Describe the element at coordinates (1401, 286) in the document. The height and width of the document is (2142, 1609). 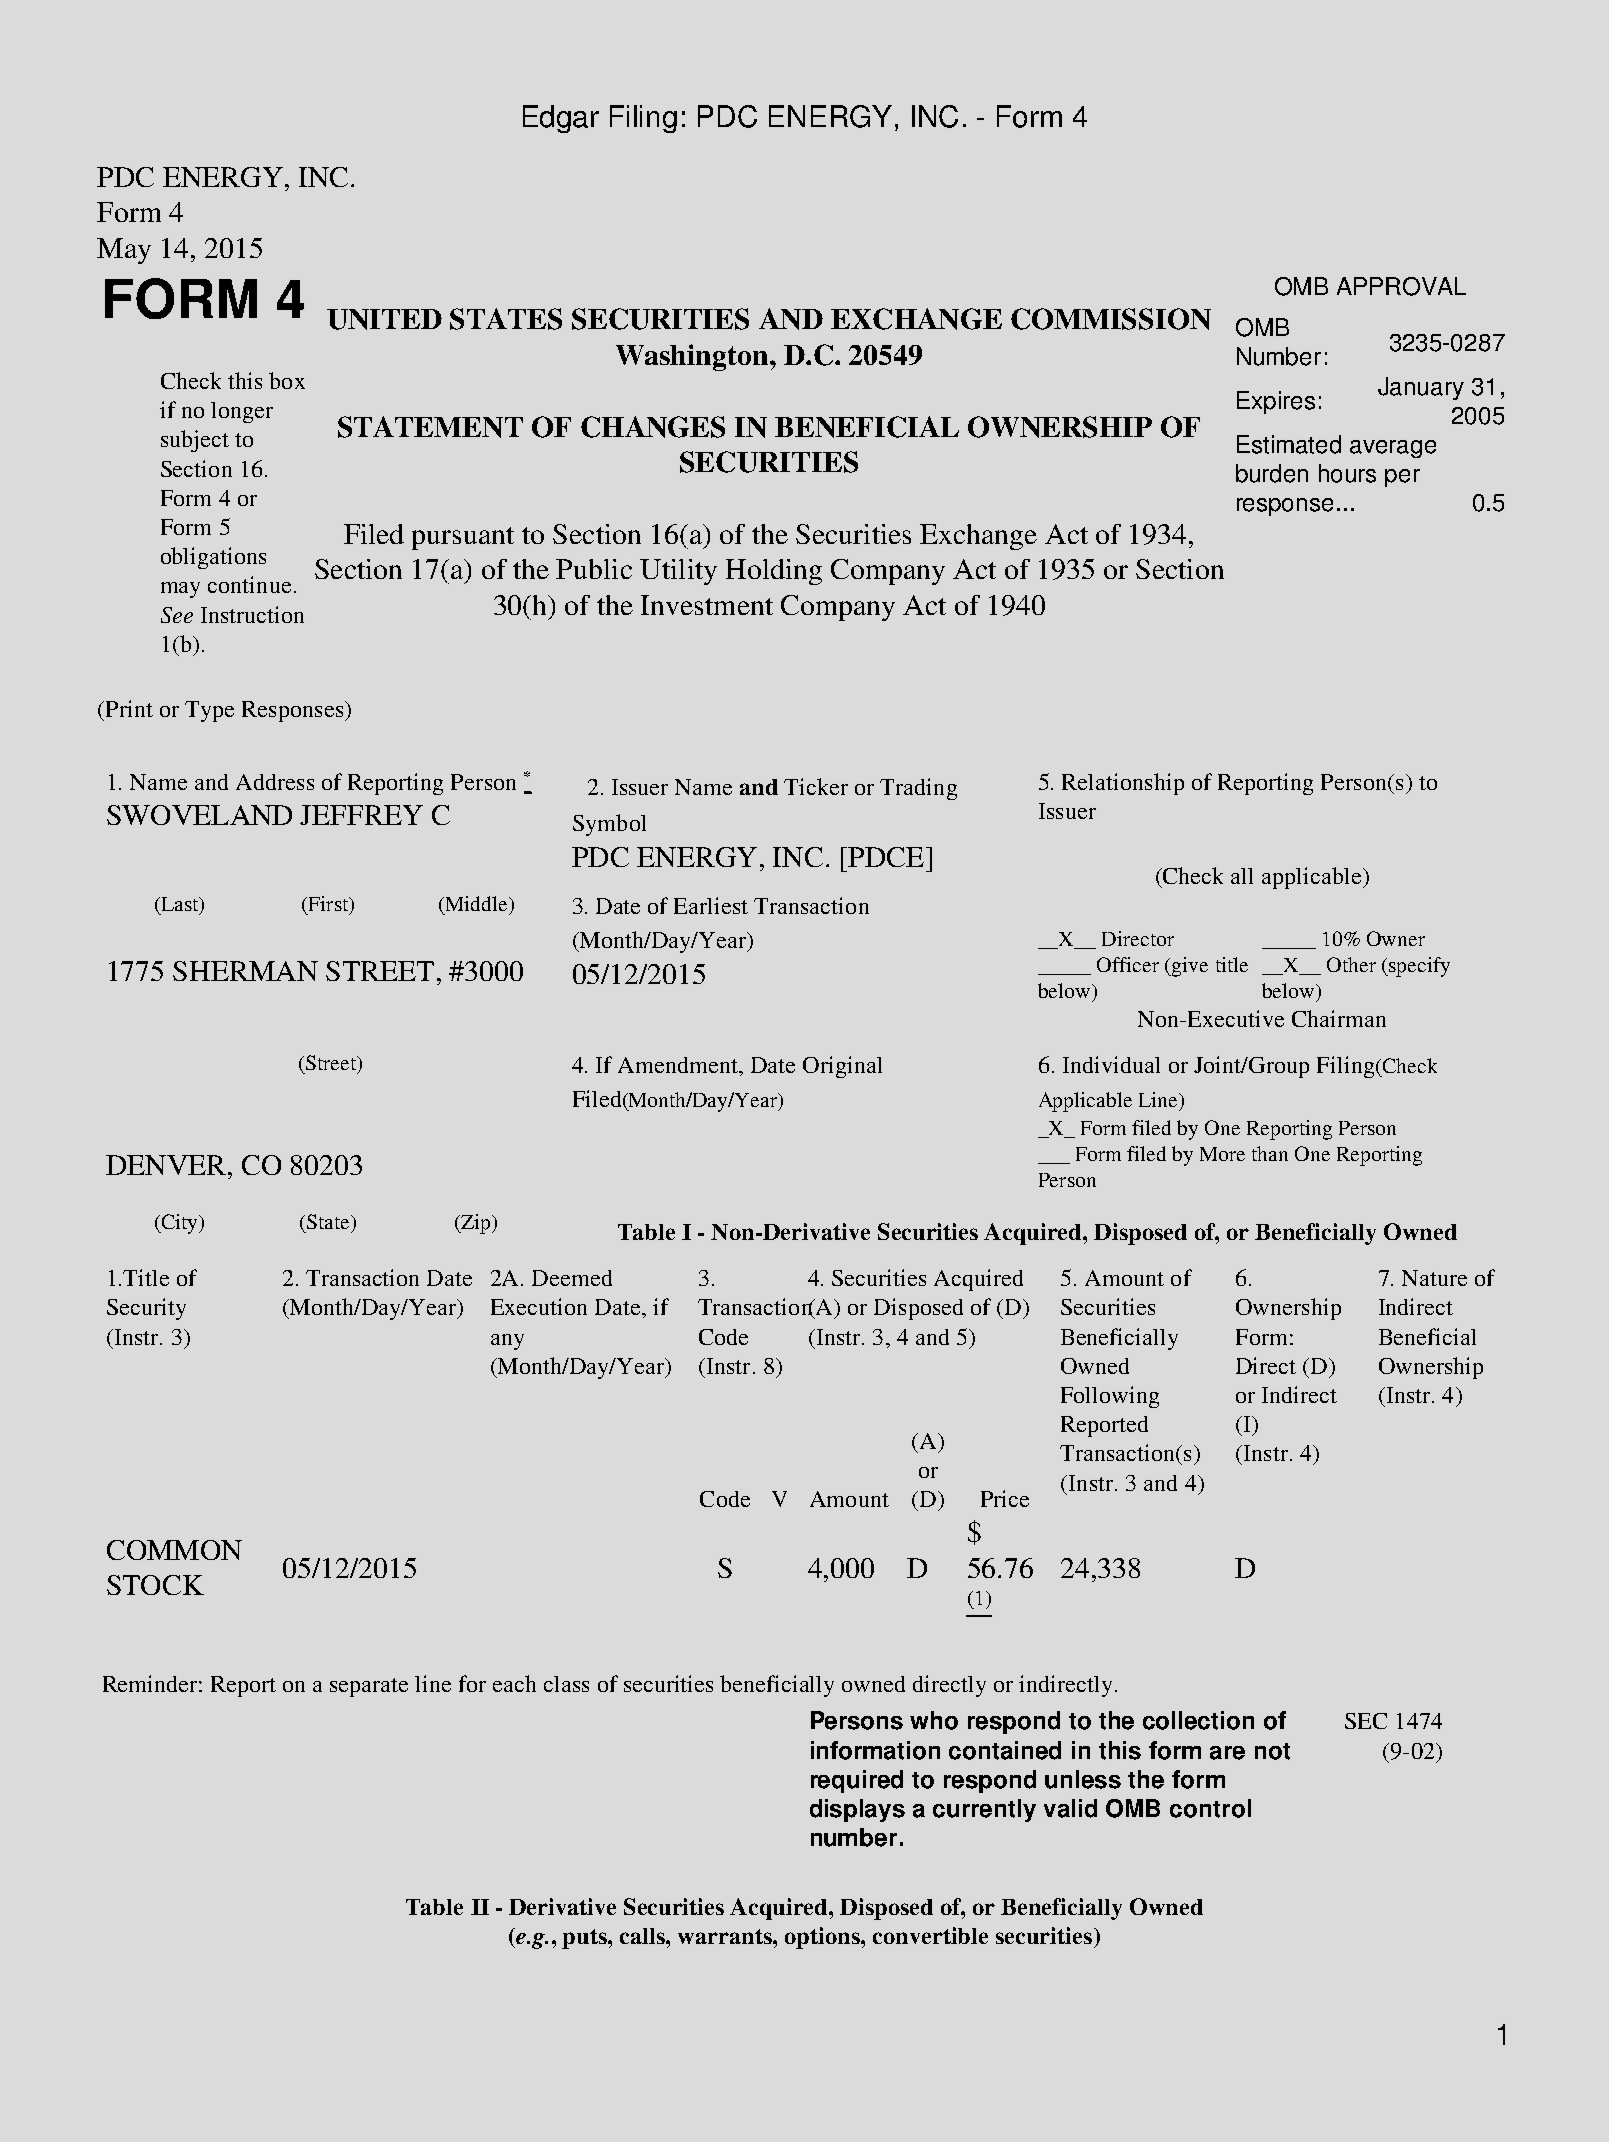
I see `APPROVAL` at that location.
